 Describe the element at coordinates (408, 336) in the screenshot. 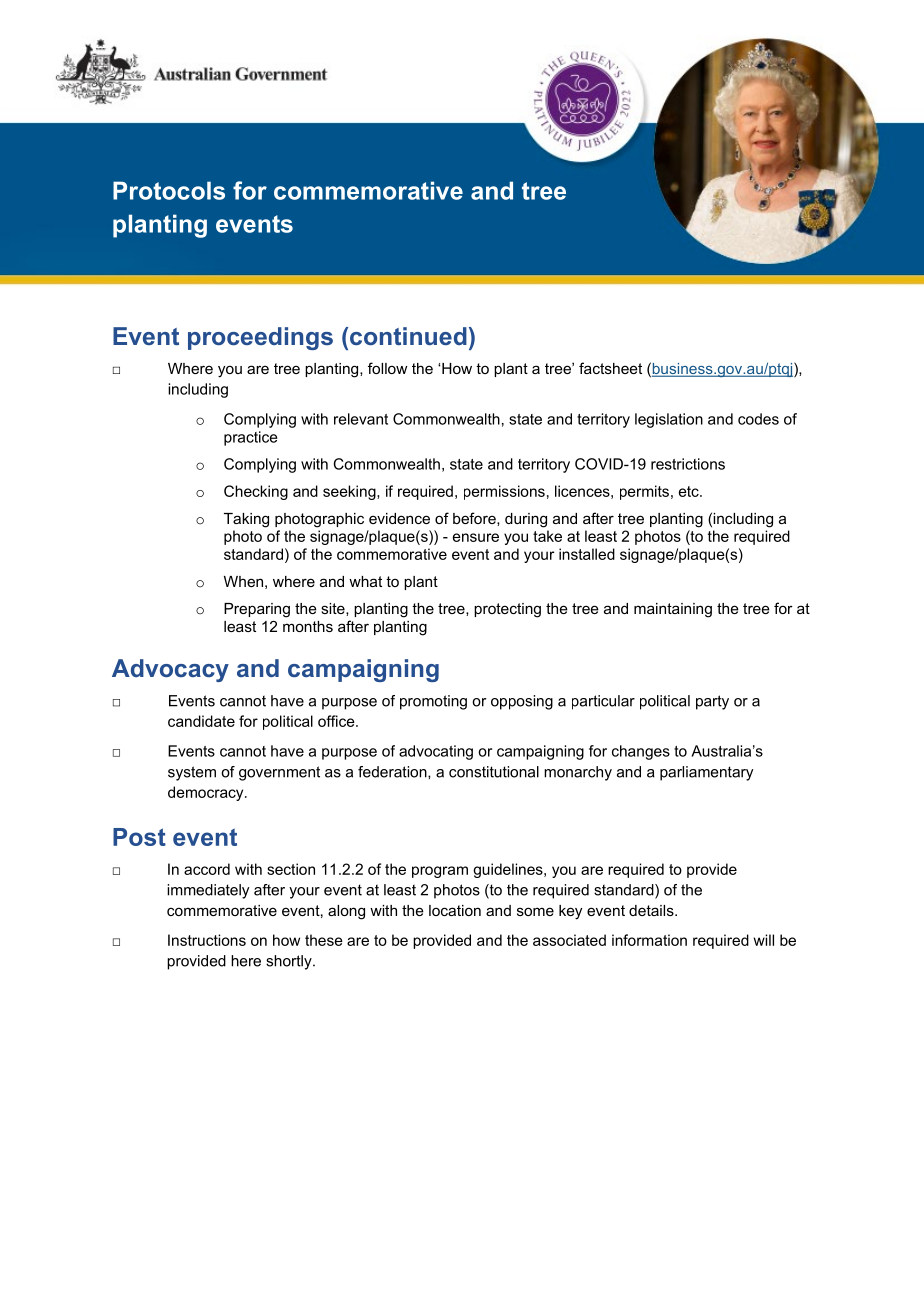

I see `continued` at that location.
